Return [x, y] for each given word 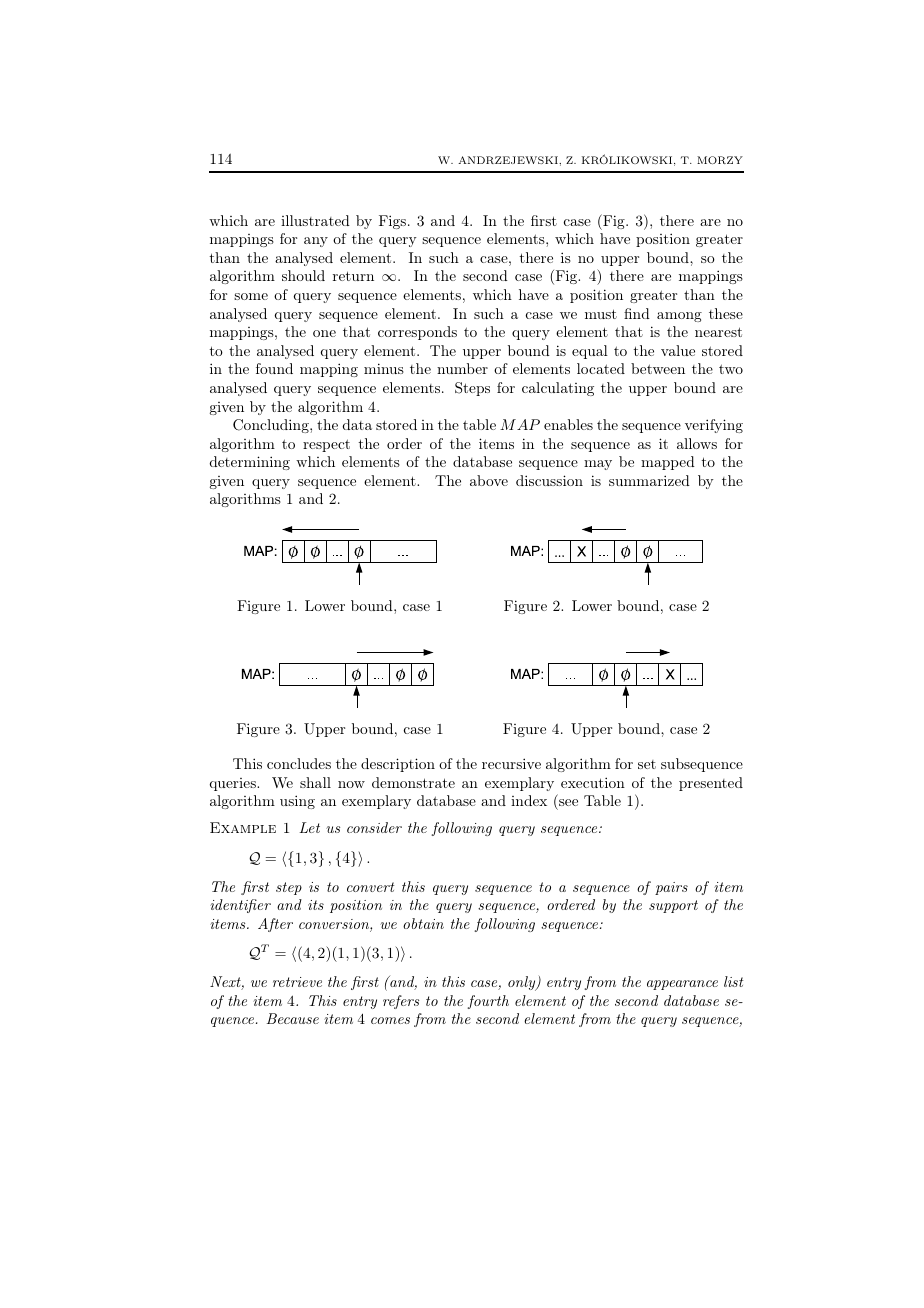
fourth [488, 1002]
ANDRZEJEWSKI [509, 160]
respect [326, 445]
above [489, 480]
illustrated [315, 220]
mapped [668, 463]
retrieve [297, 982]
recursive [511, 763]
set [647, 764]
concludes [299, 763]
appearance [682, 985]
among [679, 317]
